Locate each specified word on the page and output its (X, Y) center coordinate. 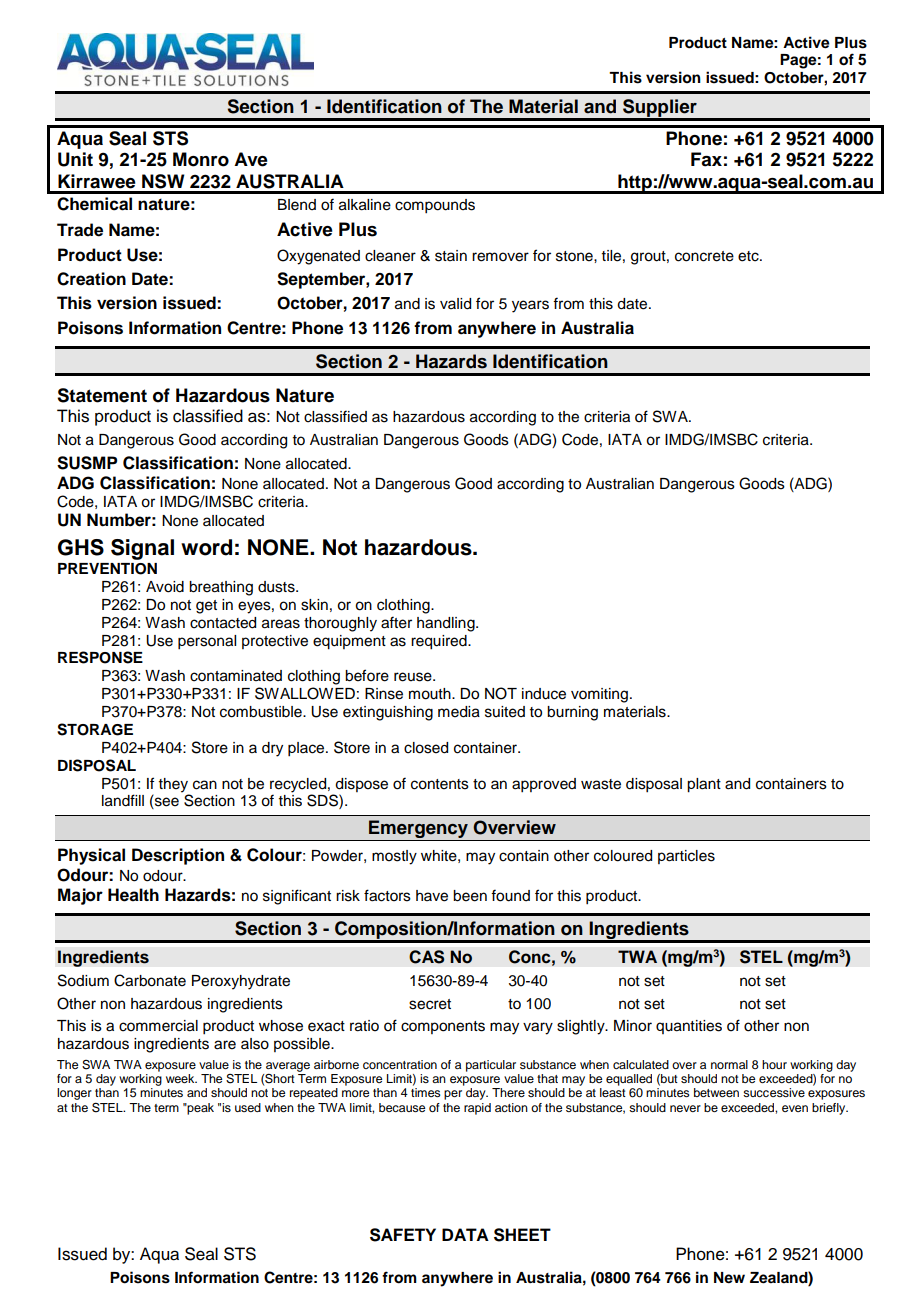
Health (133, 895)
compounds (435, 206)
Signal (142, 549)
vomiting (599, 695)
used (248, 1107)
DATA (465, 1234)
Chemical (94, 204)
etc (749, 256)
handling (447, 624)
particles (686, 857)
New (729, 1278)
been (470, 896)
